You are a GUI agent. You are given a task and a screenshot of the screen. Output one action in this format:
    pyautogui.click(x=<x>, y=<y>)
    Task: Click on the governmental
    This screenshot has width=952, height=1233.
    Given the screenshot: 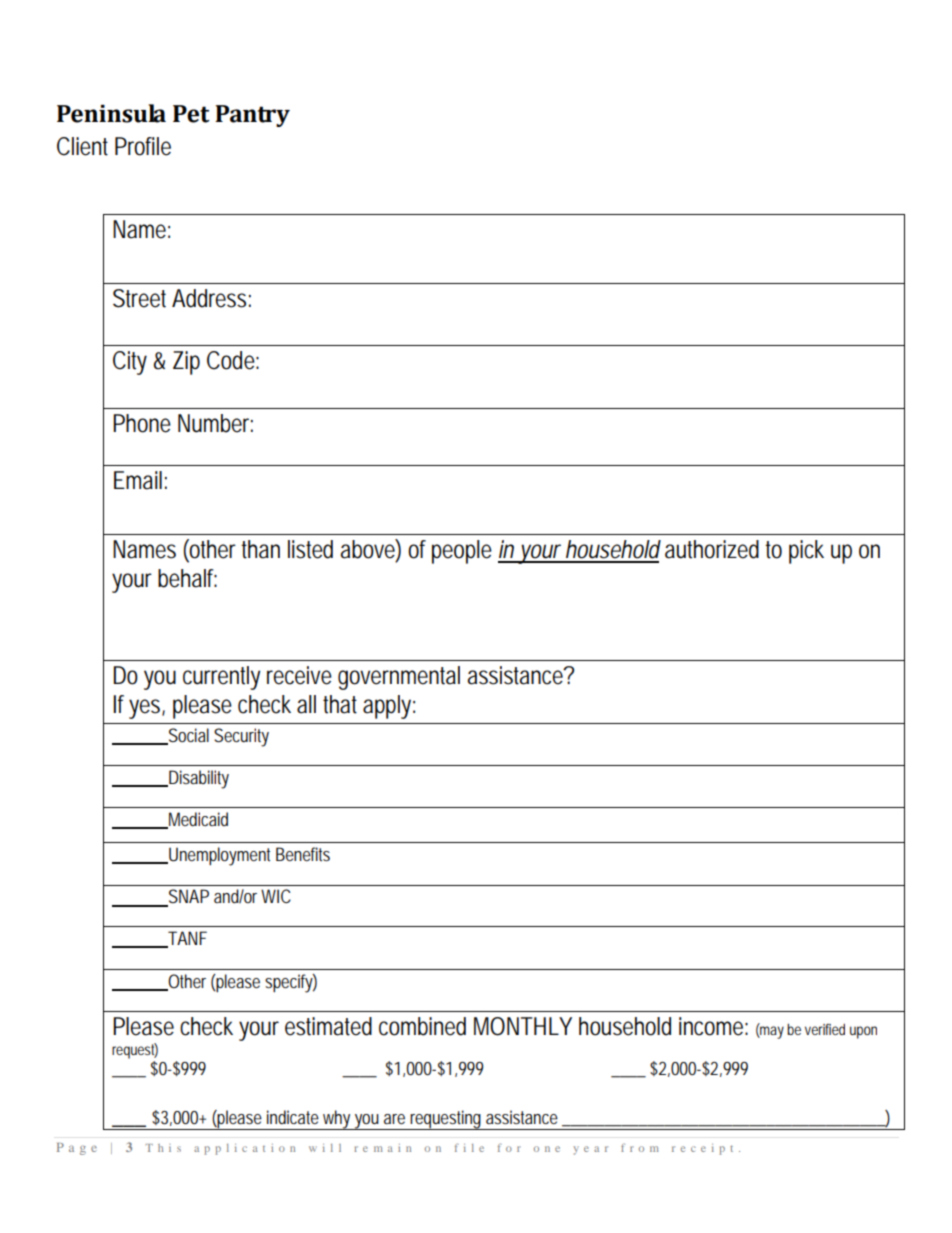 What is the action you would take?
    pyautogui.click(x=399, y=678)
